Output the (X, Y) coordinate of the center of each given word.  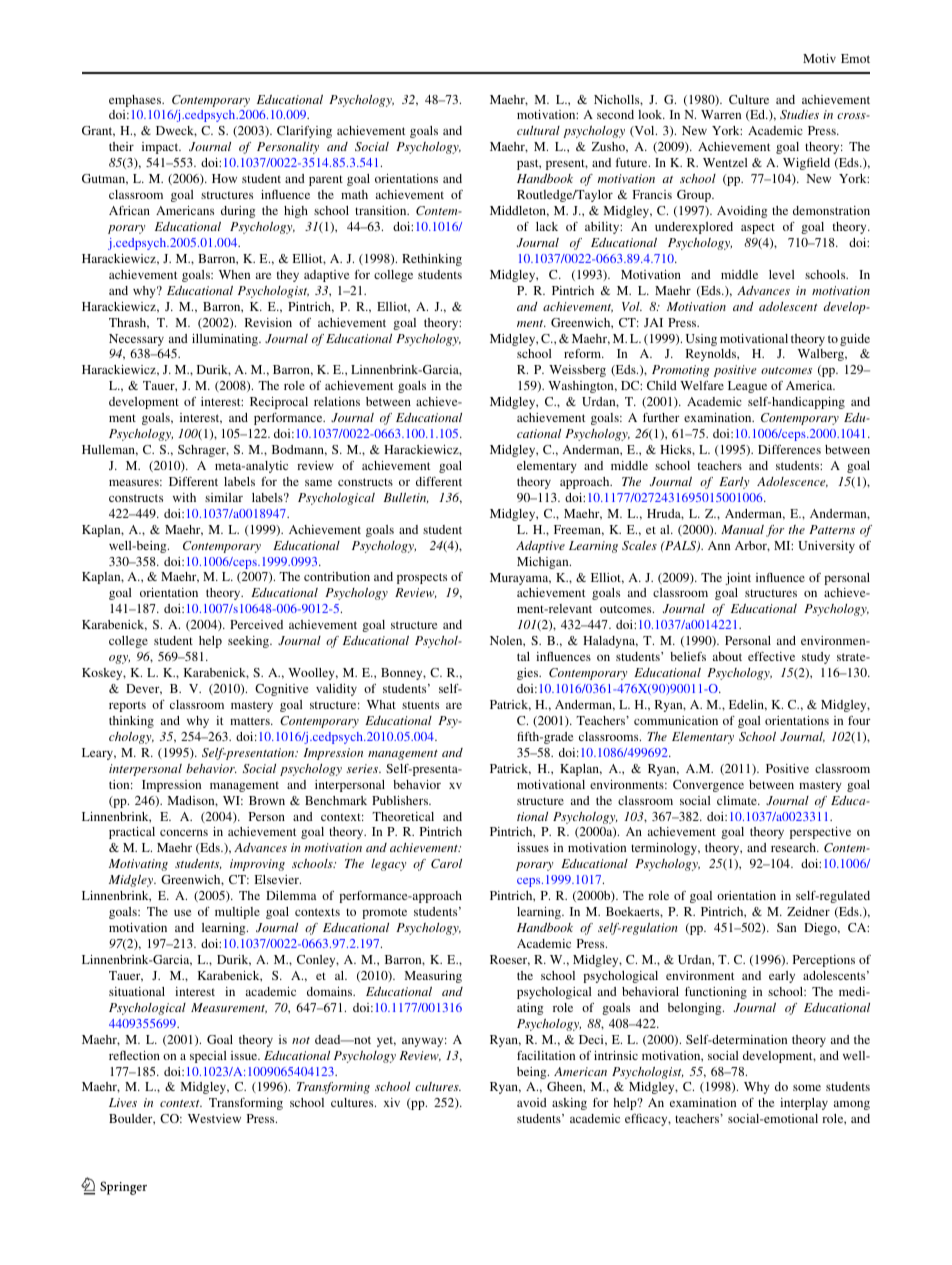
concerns (184, 833)
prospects (422, 578)
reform (584, 353)
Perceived (256, 624)
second (615, 114)
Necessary (136, 340)
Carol (446, 863)
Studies (799, 114)
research (794, 847)
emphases (136, 101)
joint (738, 579)
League (747, 387)
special (208, 1057)
